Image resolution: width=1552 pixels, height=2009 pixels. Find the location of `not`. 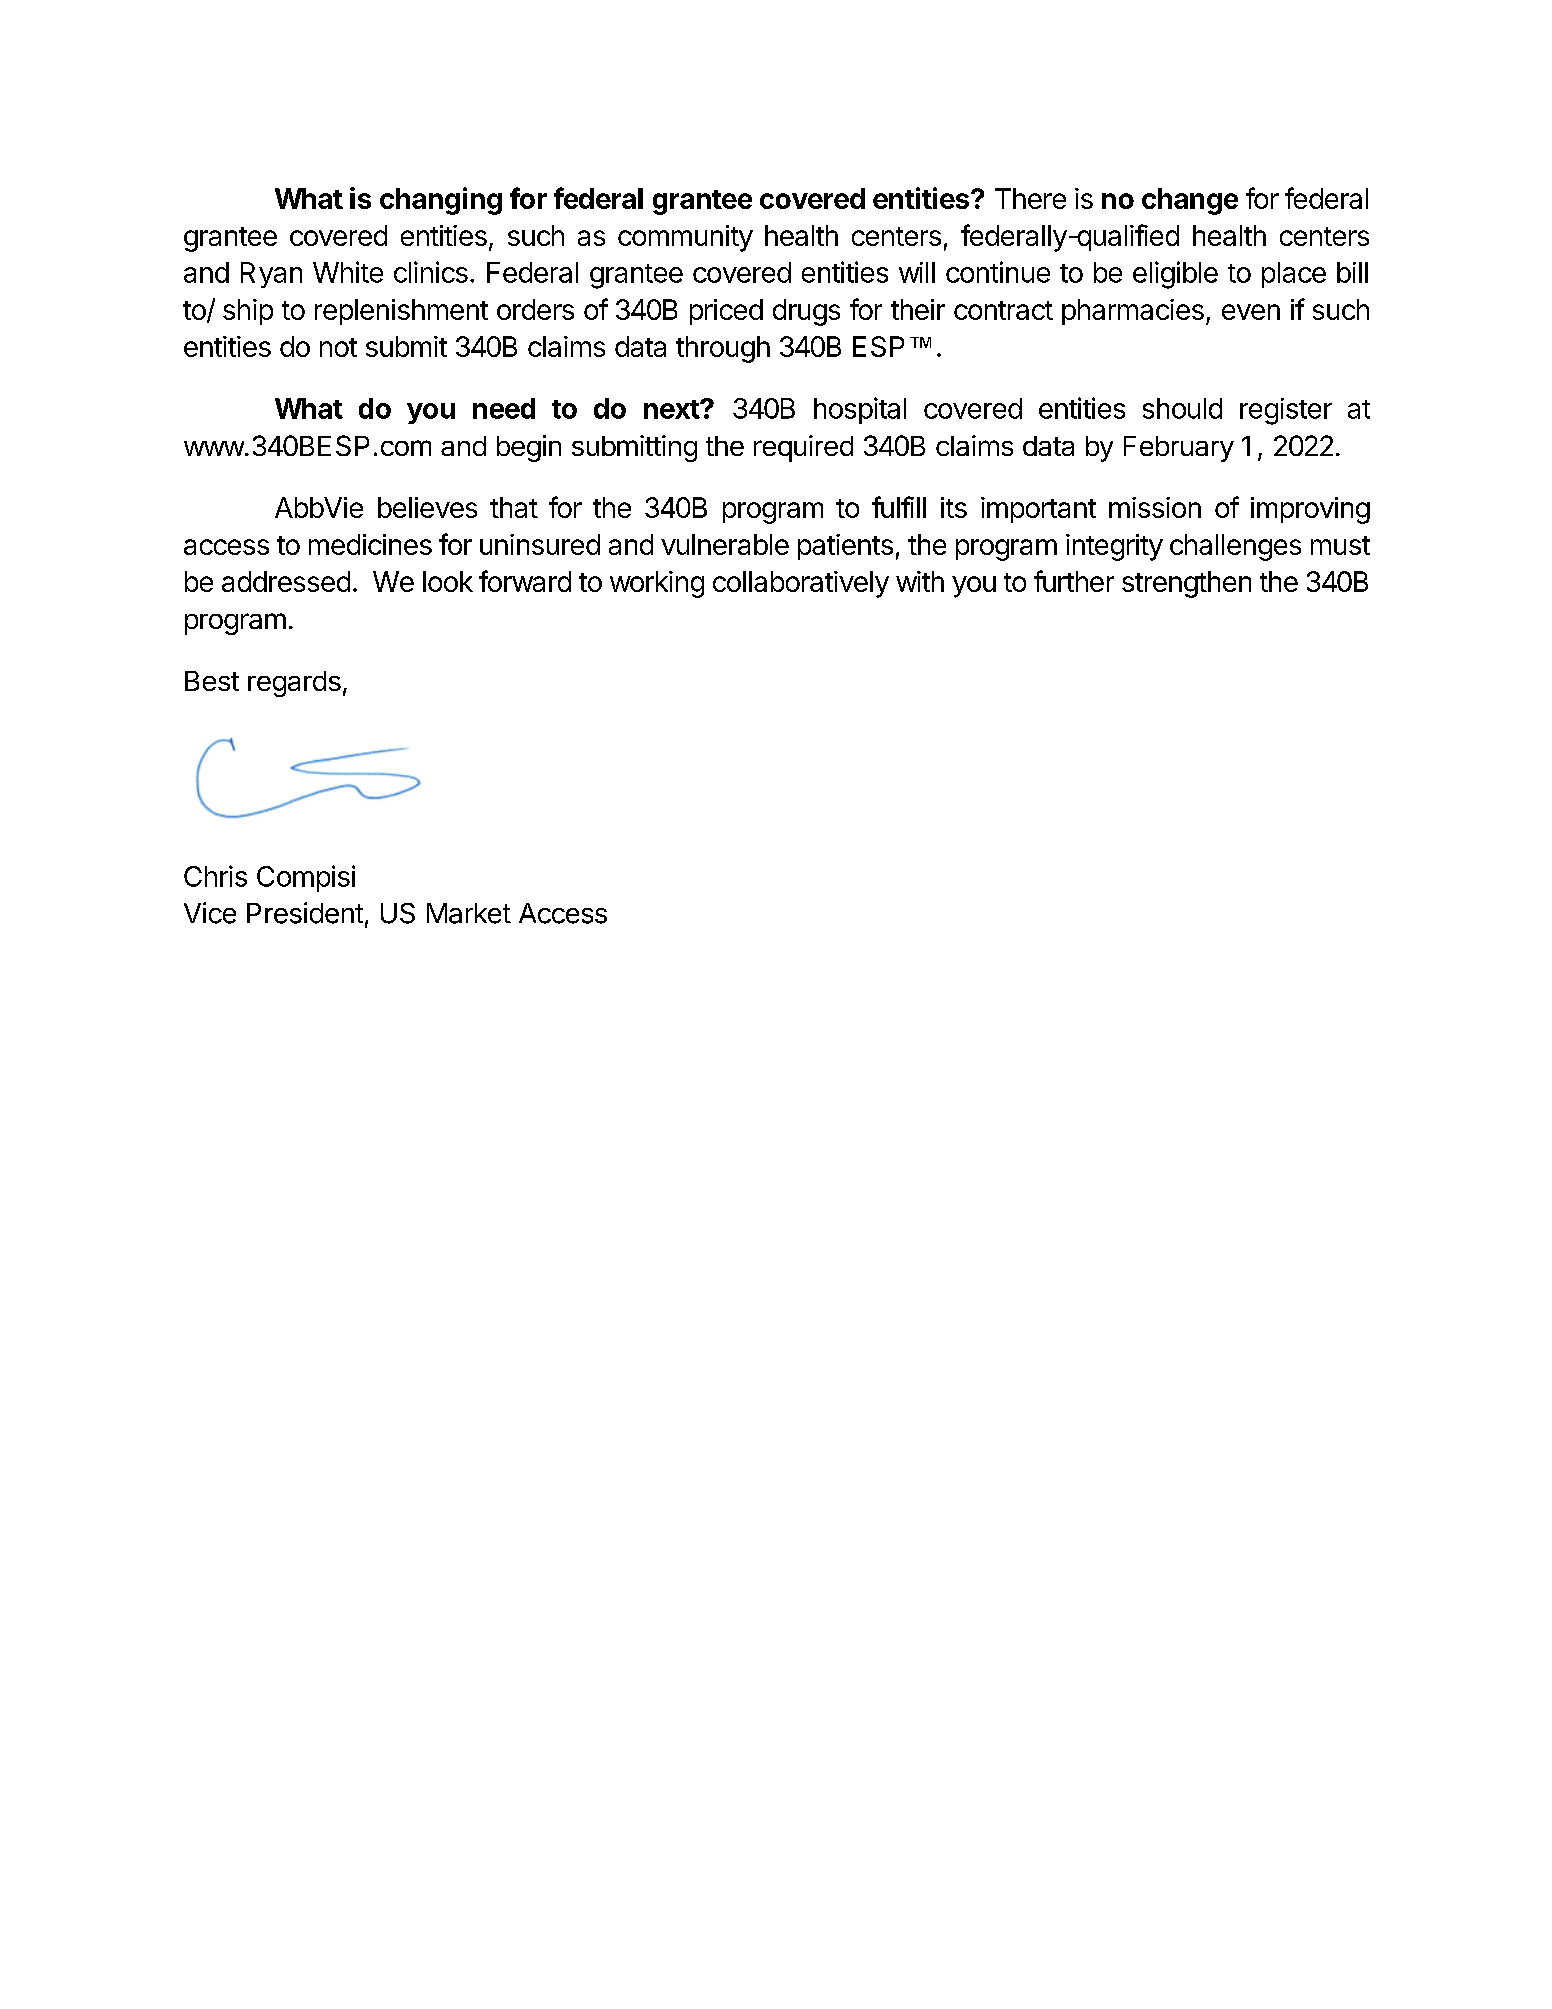

not is located at coordinates (338, 347).
